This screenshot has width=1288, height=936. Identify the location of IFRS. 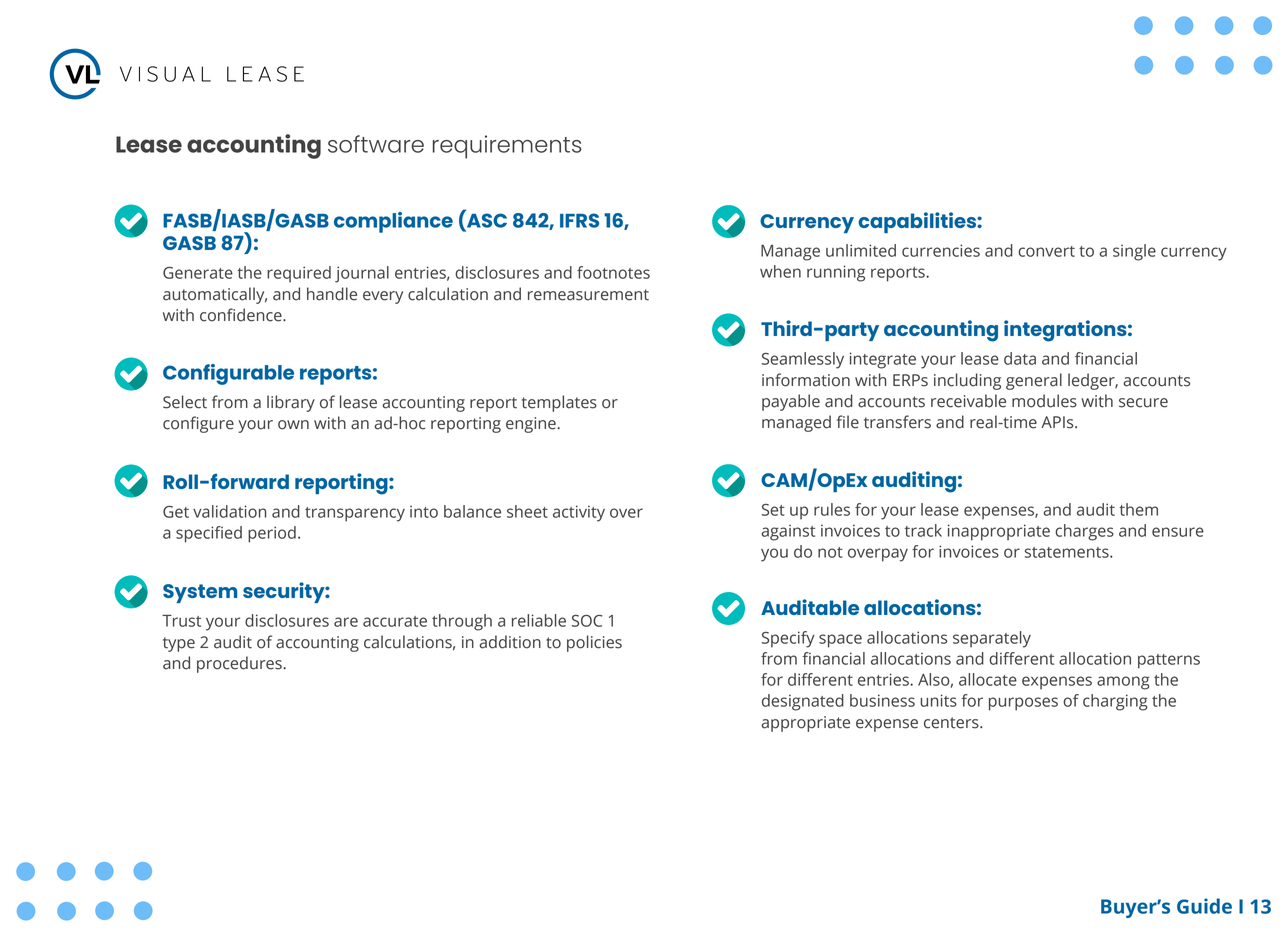
(579, 220).
